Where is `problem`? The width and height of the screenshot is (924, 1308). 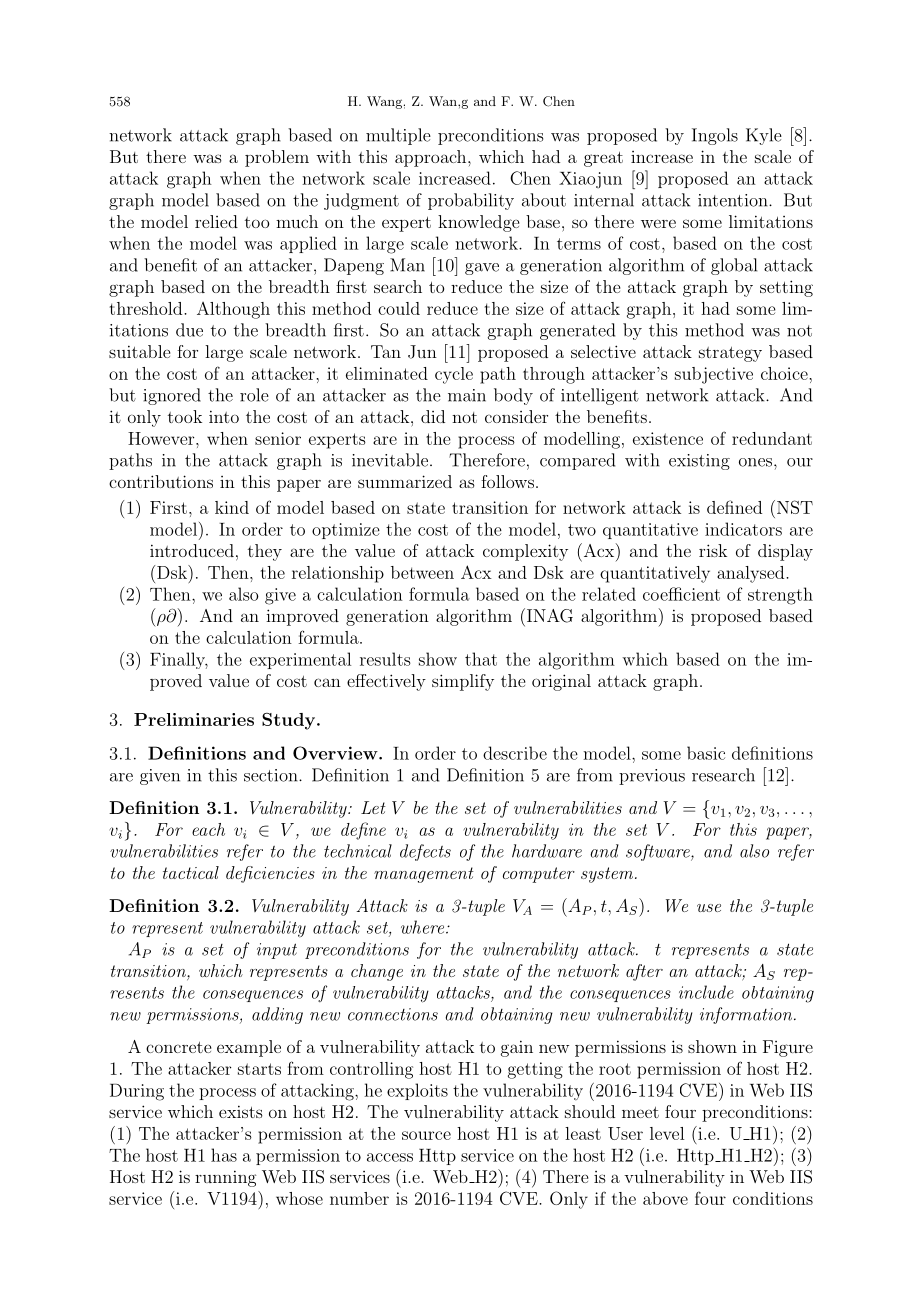
problem is located at coordinates (277, 158).
